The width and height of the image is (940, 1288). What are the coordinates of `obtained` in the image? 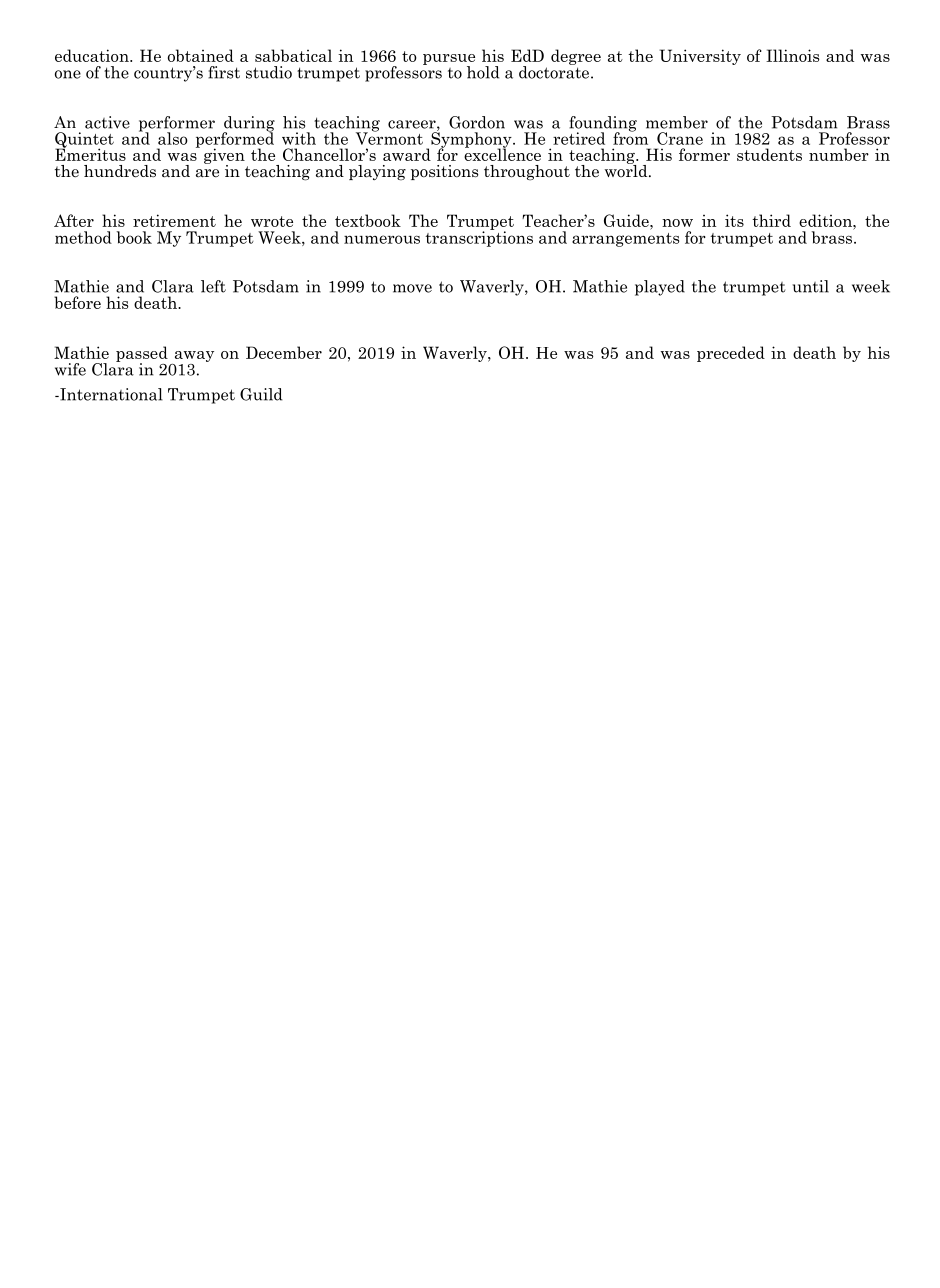 It's located at (201, 55).
